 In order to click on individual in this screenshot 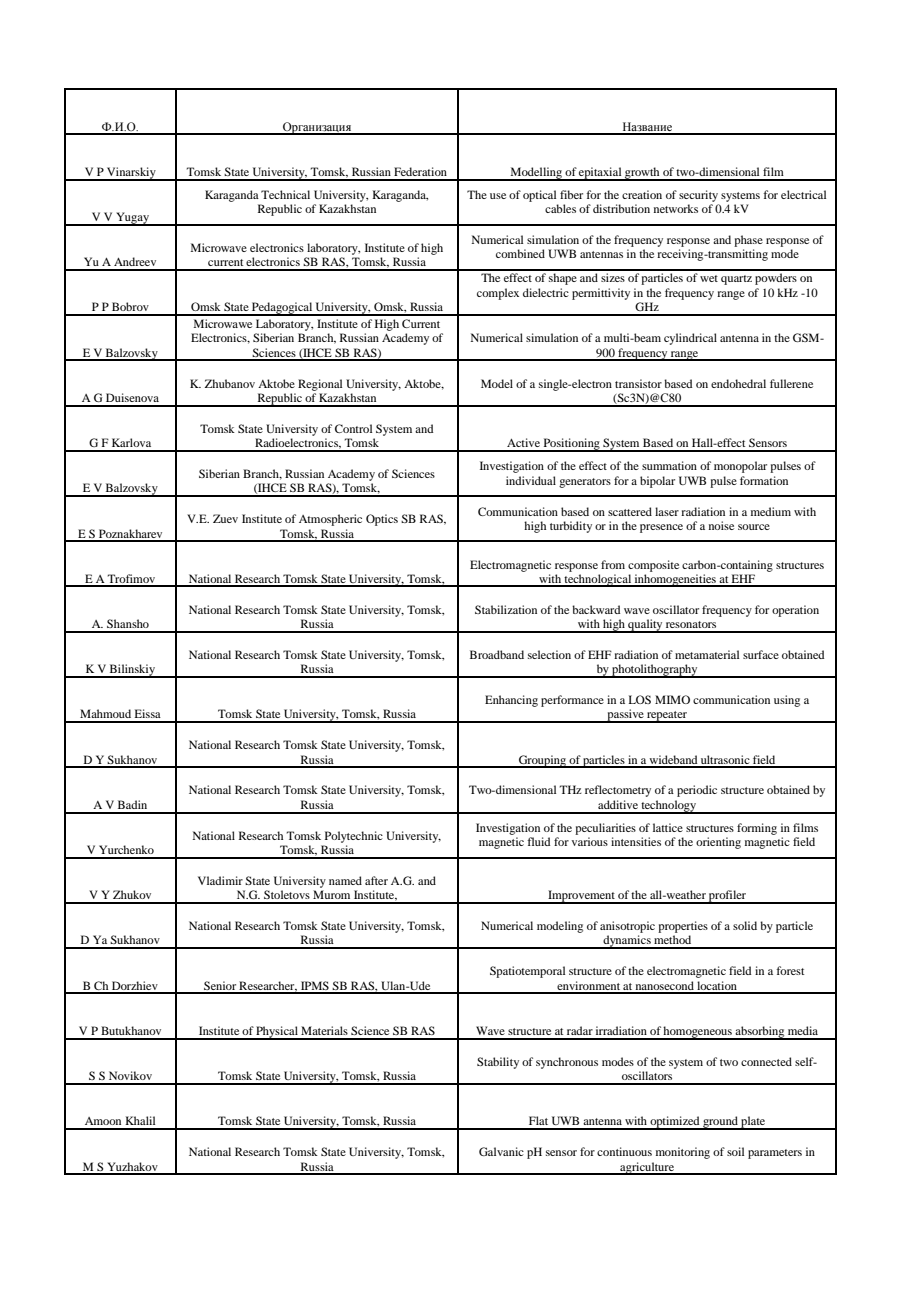, I will do `click(531, 480)`.
